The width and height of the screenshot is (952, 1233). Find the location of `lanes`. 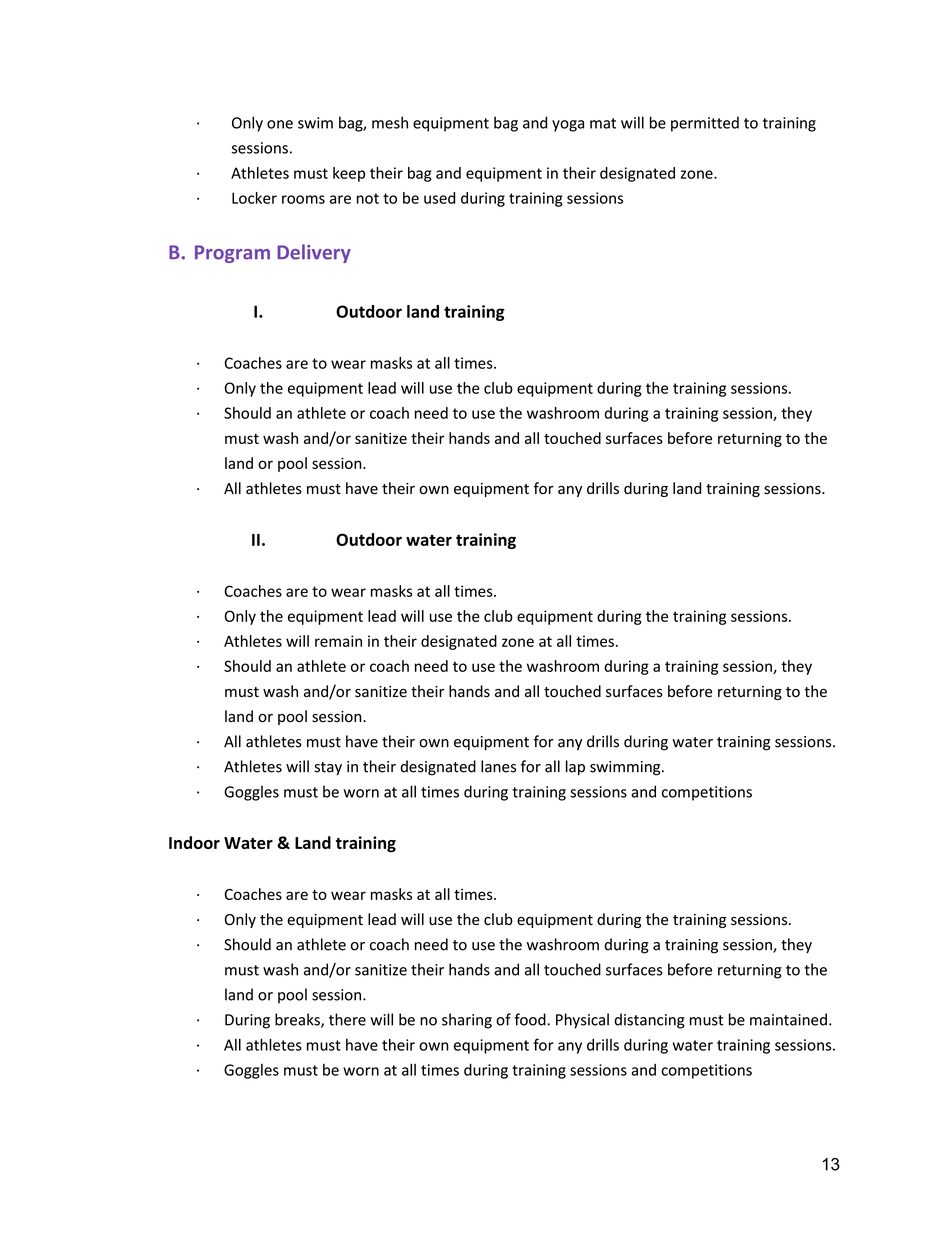

lanes is located at coordinates (498, 766).
